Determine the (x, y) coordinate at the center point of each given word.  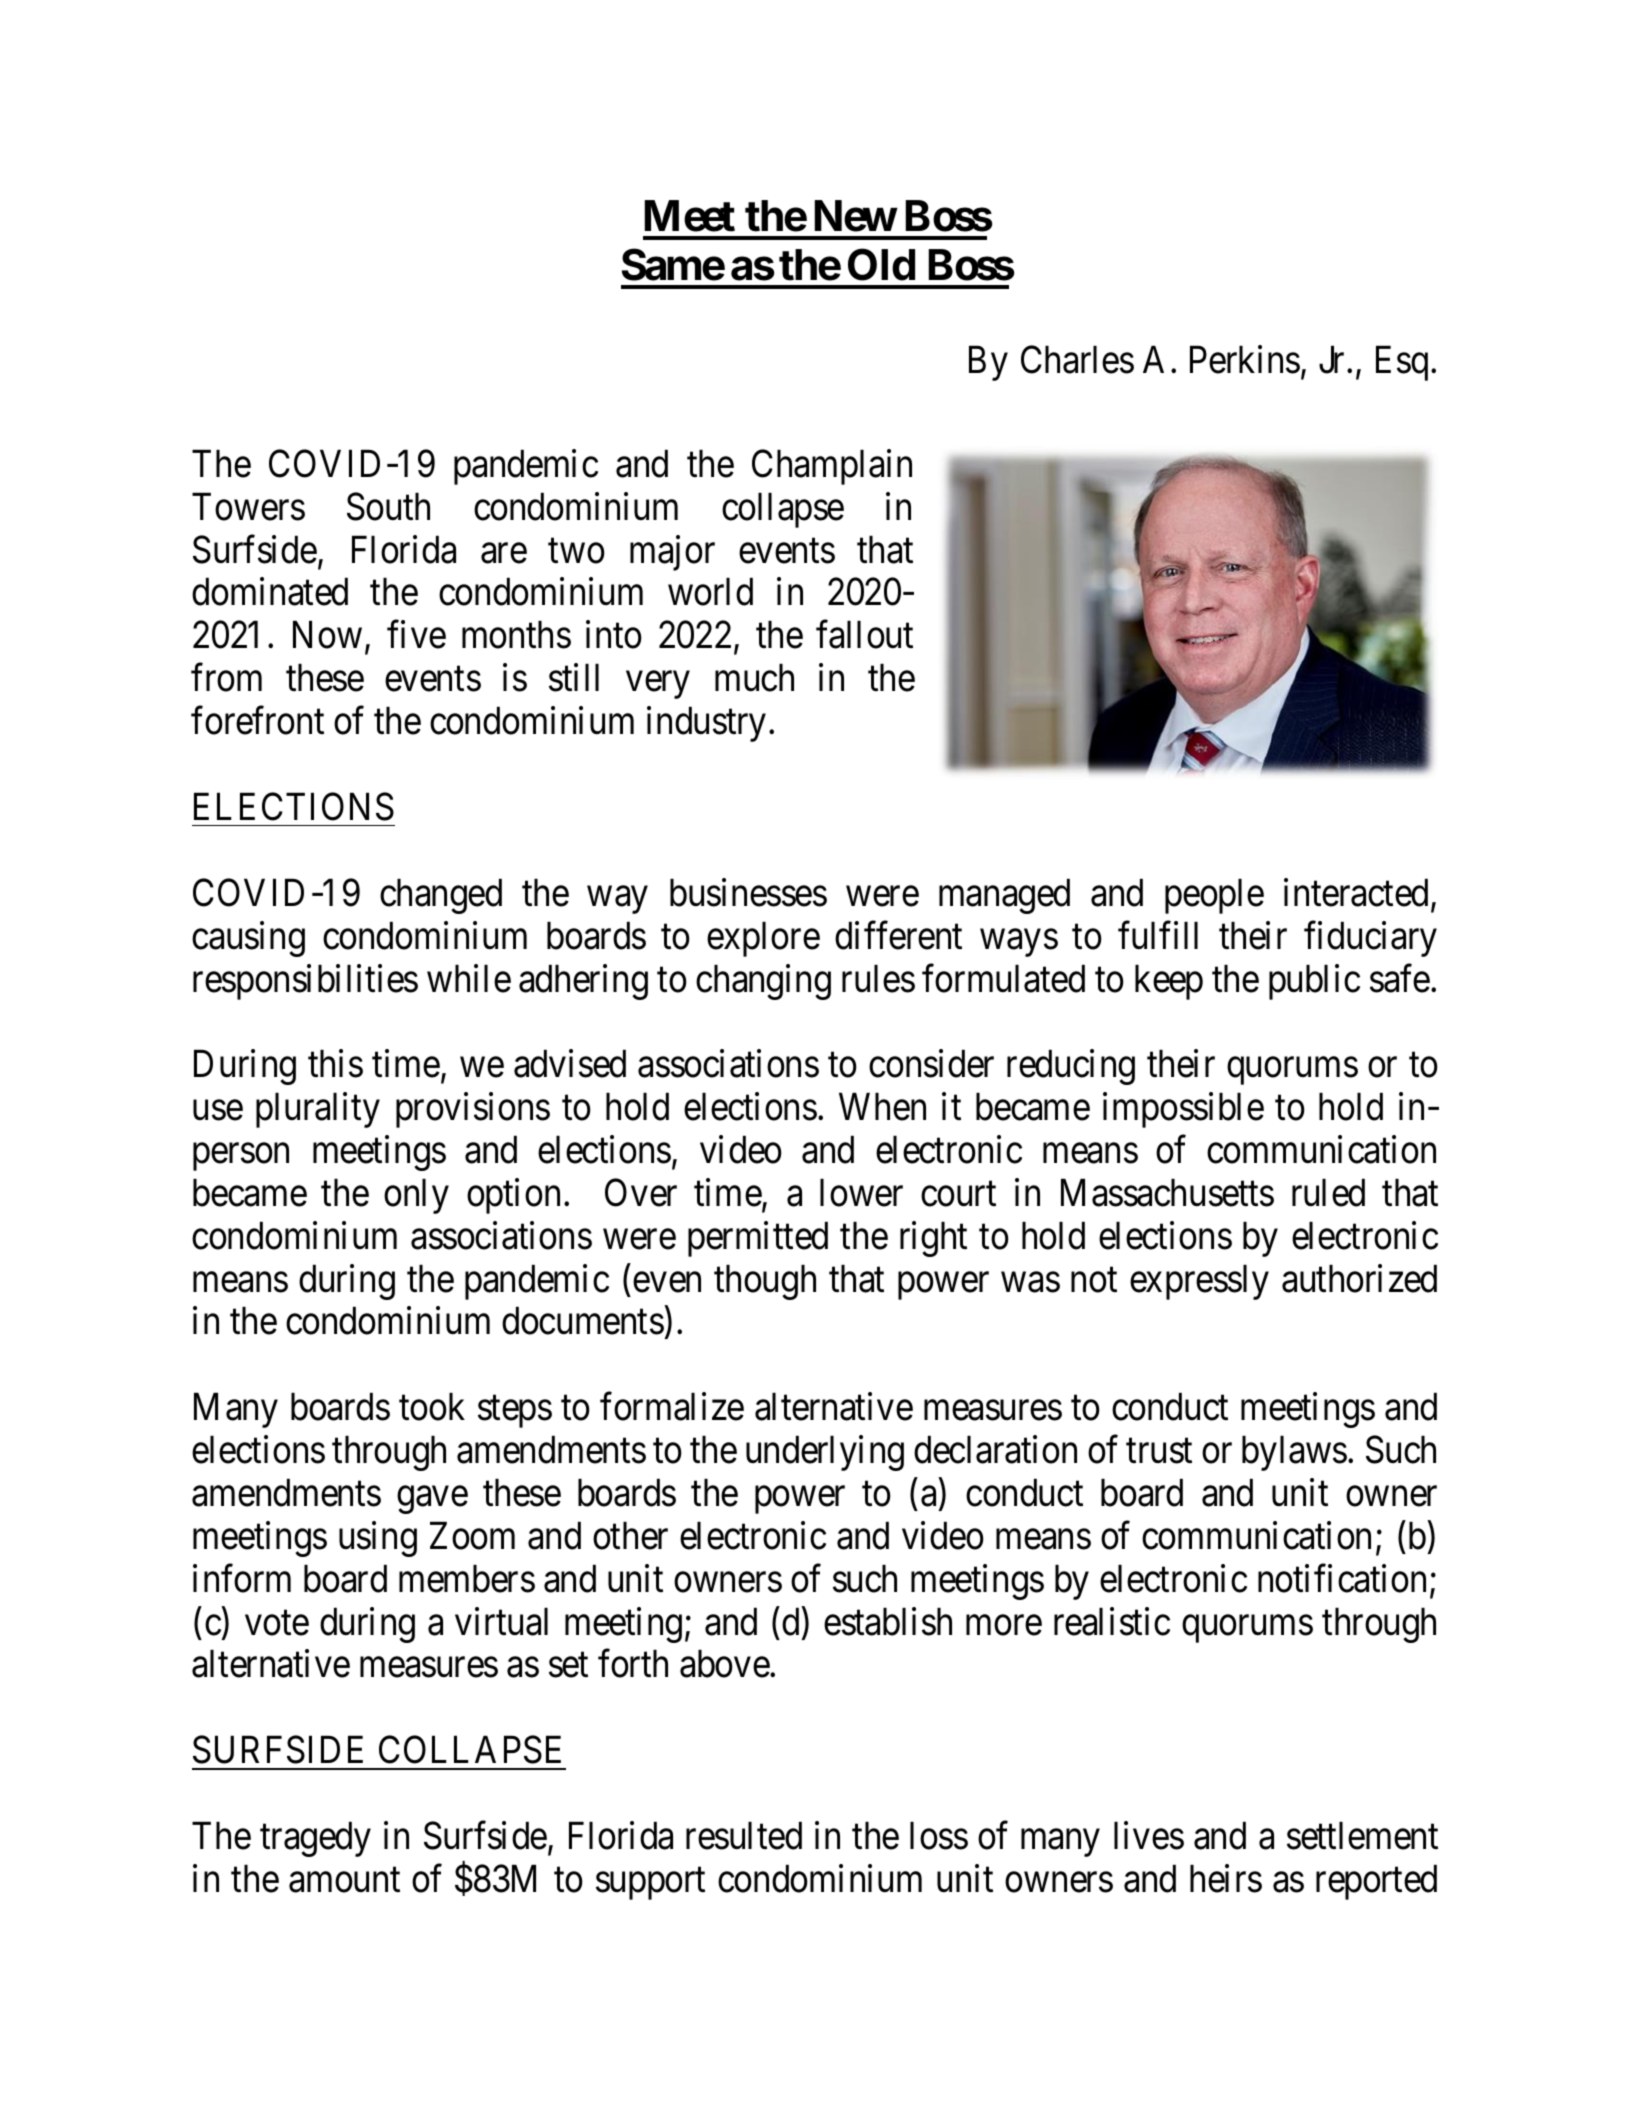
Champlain (832, 467)
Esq (1402, 363)
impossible (1183, 1110)
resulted (744, 1835)
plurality (318, 1110)
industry (706, 724)
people (1214, 896)
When (882, 1106)
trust (1159, 1451)
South (388, 506)
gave (432, 1500)
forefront (257, 721)
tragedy (315, 1839)
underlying (825, 1453)
